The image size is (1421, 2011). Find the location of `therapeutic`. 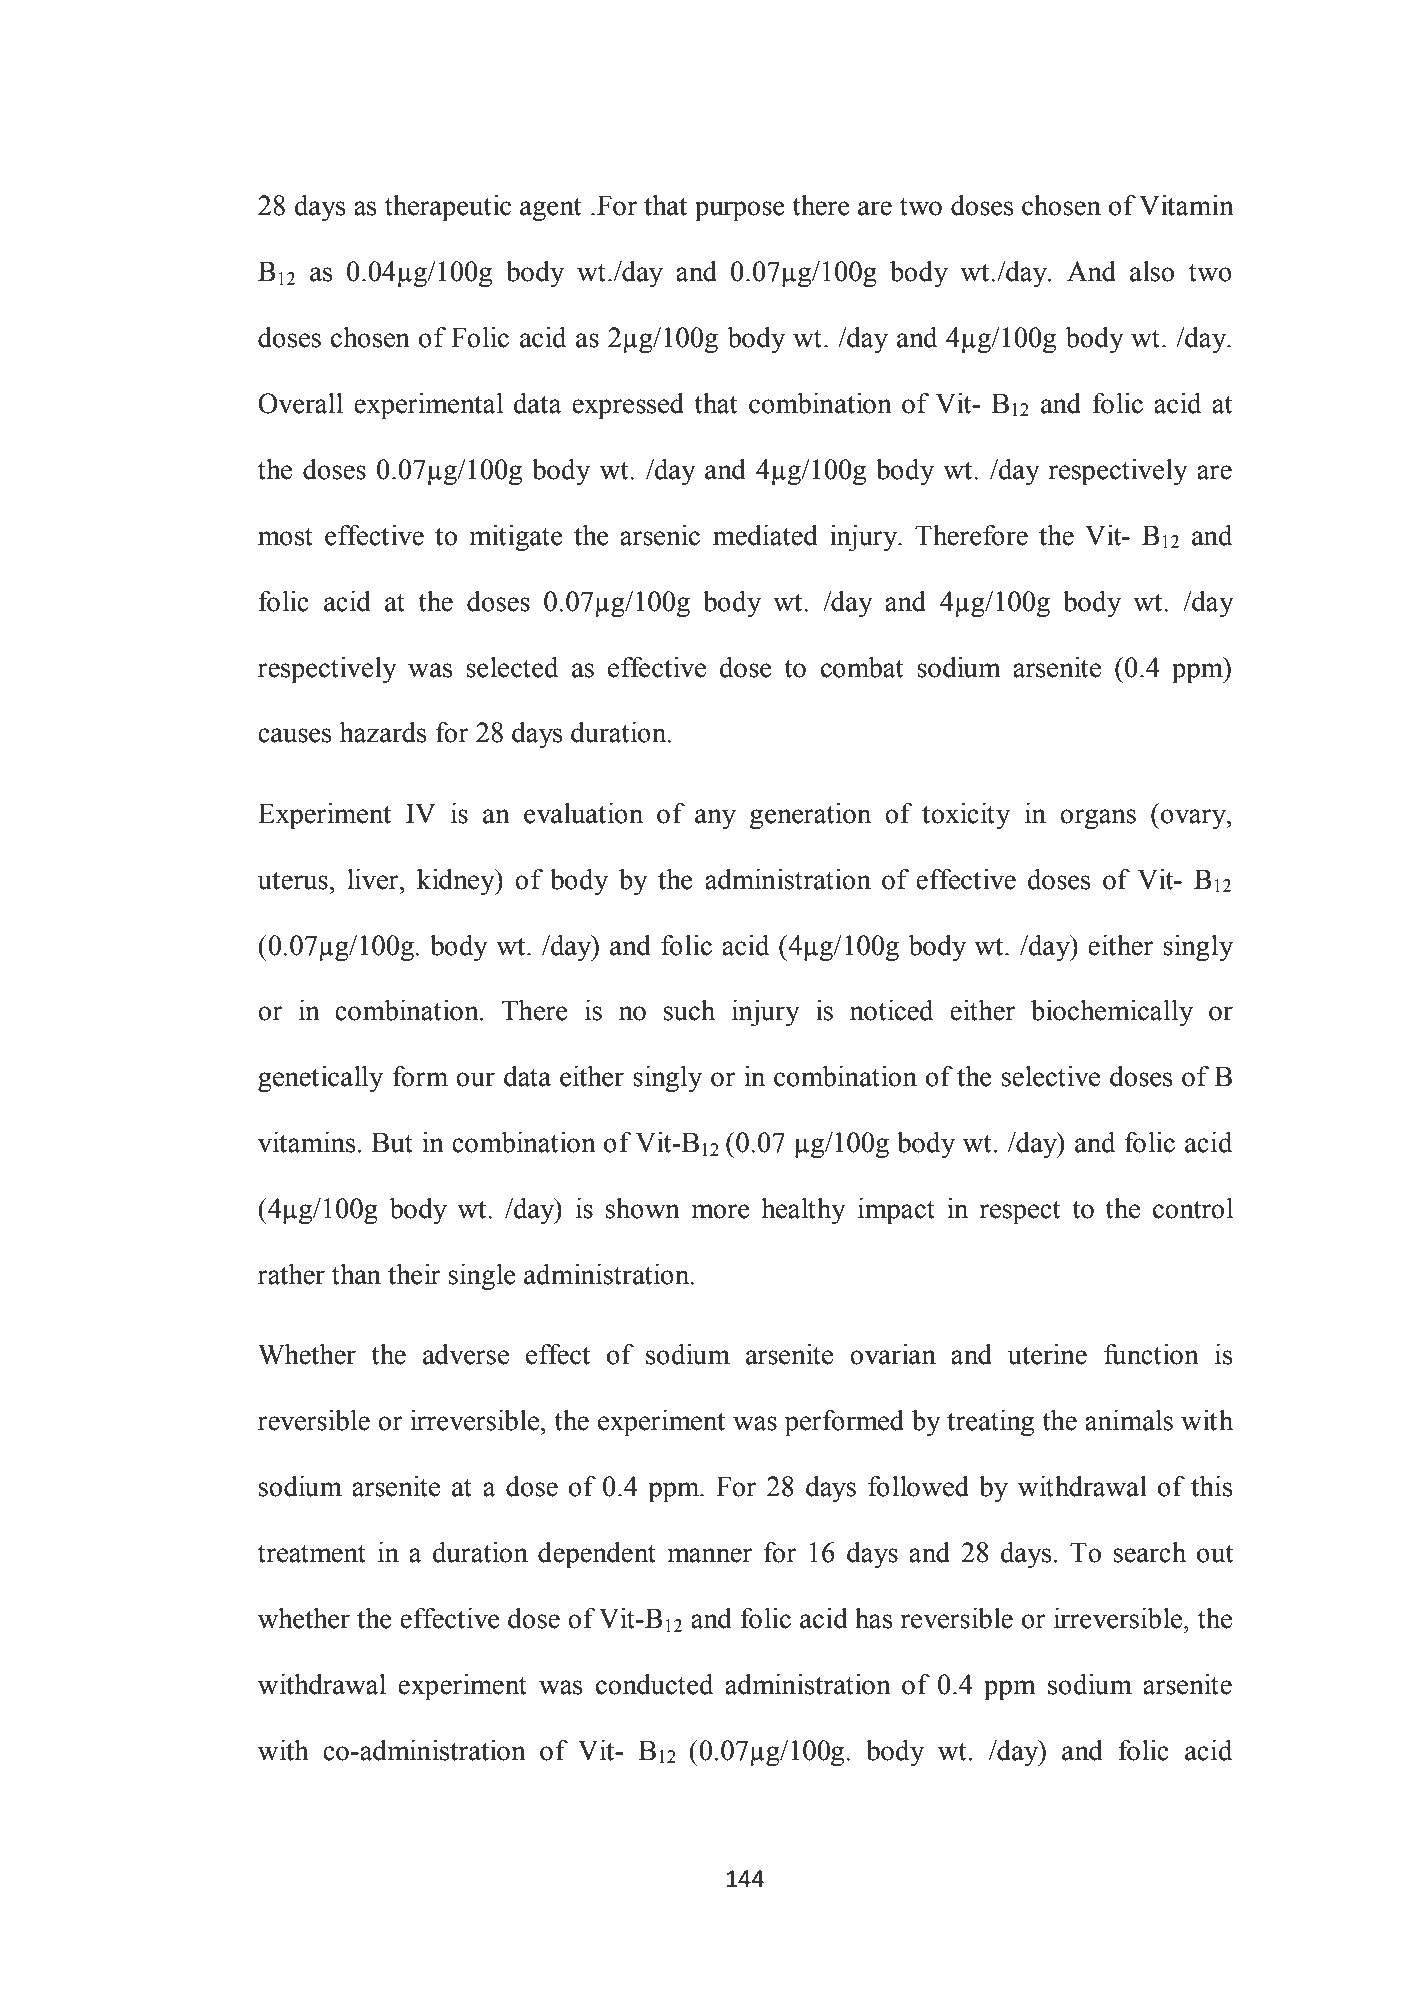

therapeutic is located at coordinates (448, 208).
